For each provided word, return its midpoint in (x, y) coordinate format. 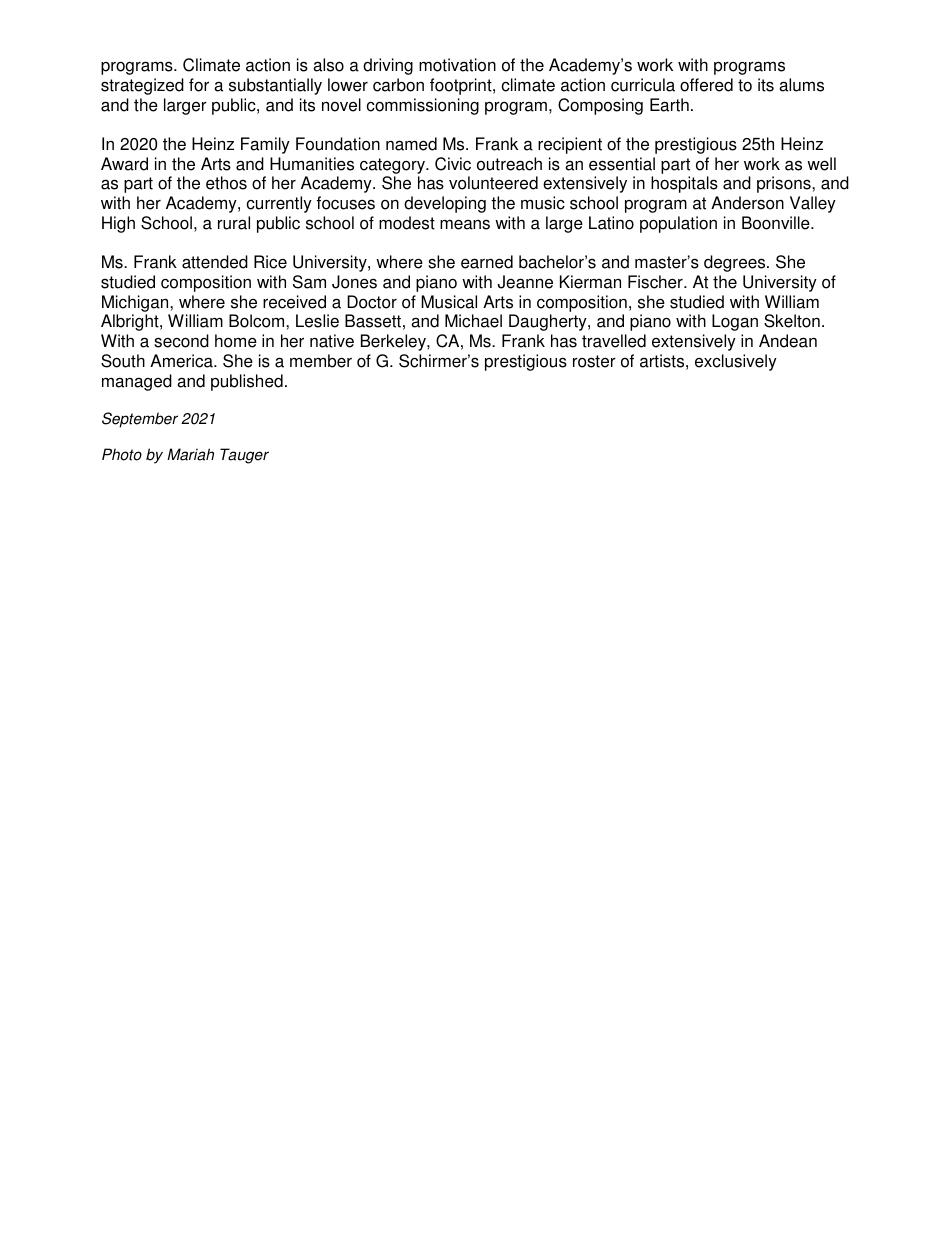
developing (445, 204)
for (199, 85)
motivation (457, 65)
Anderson (747, 203)
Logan (735, 322)
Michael (473, 321)
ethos (226, 183)
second (181, 341)
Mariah (190, 454)
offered (706, 85)
